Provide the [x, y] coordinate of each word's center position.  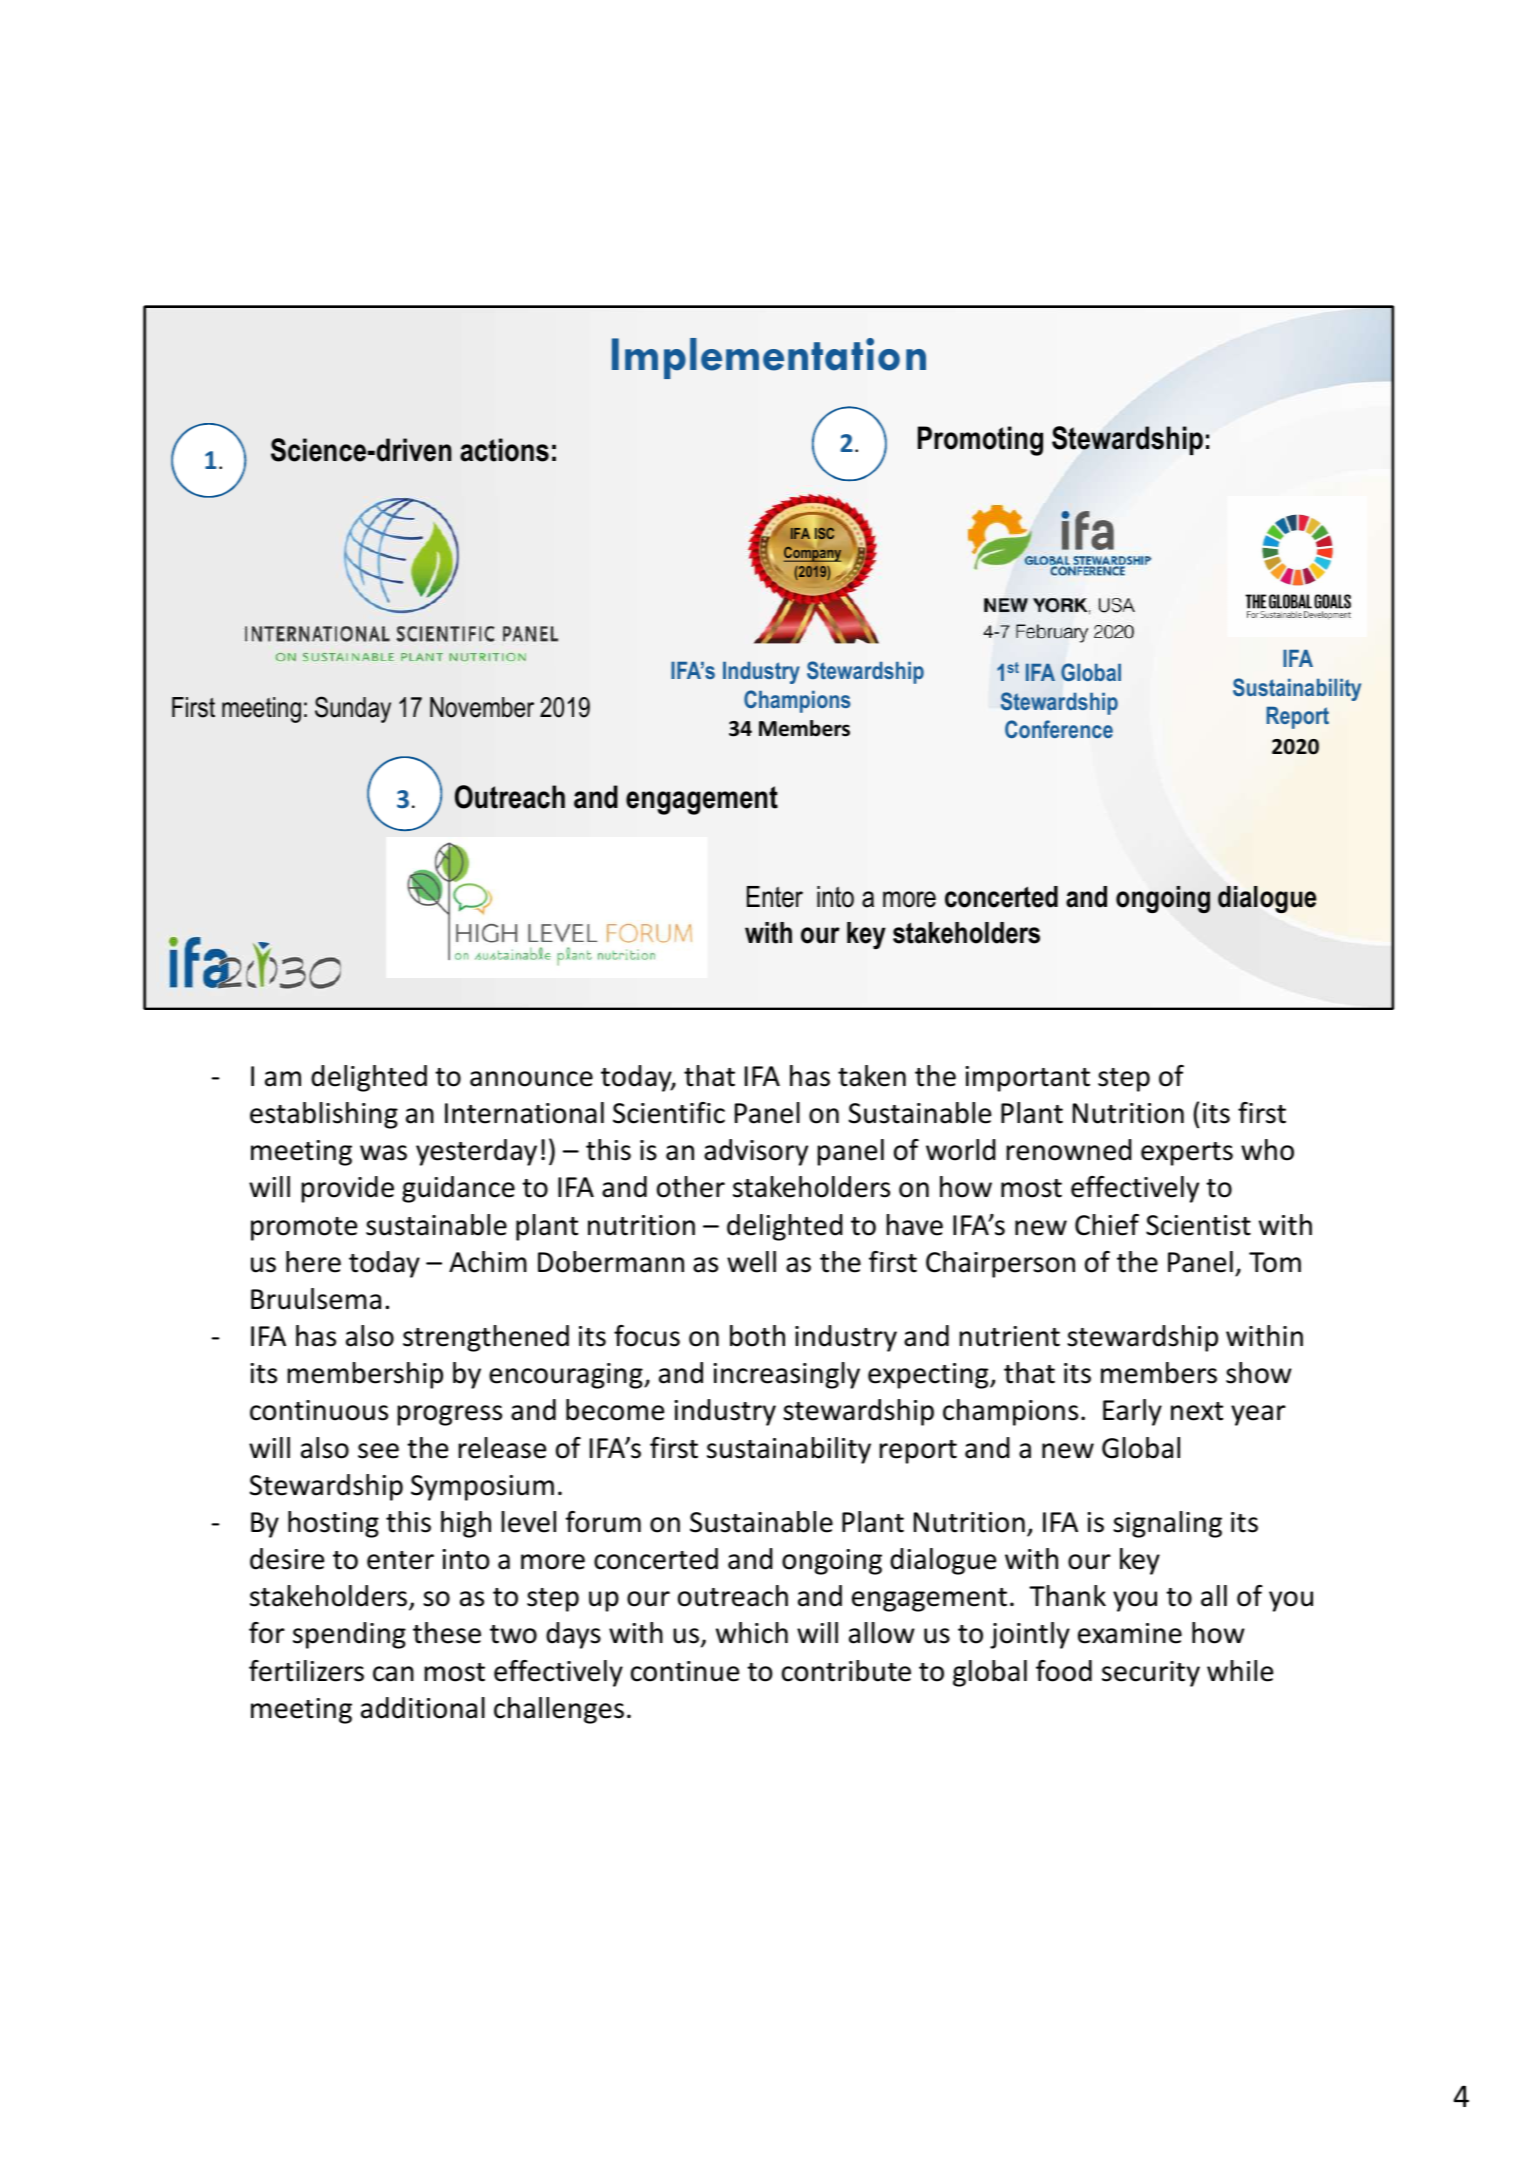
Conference [1059, 729]
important [1027, 1079]
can [393, 1674]
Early [1132, 1412]
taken [872, 1076]
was [383, 1153]
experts [1187, 1154]
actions [504, 450]
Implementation [769, 358]
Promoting [980, 441]
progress [450, 1415]
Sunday [353, 709]
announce [531, 1079]
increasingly [786, 1375]
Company [812, 554]
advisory [756, 1152]
